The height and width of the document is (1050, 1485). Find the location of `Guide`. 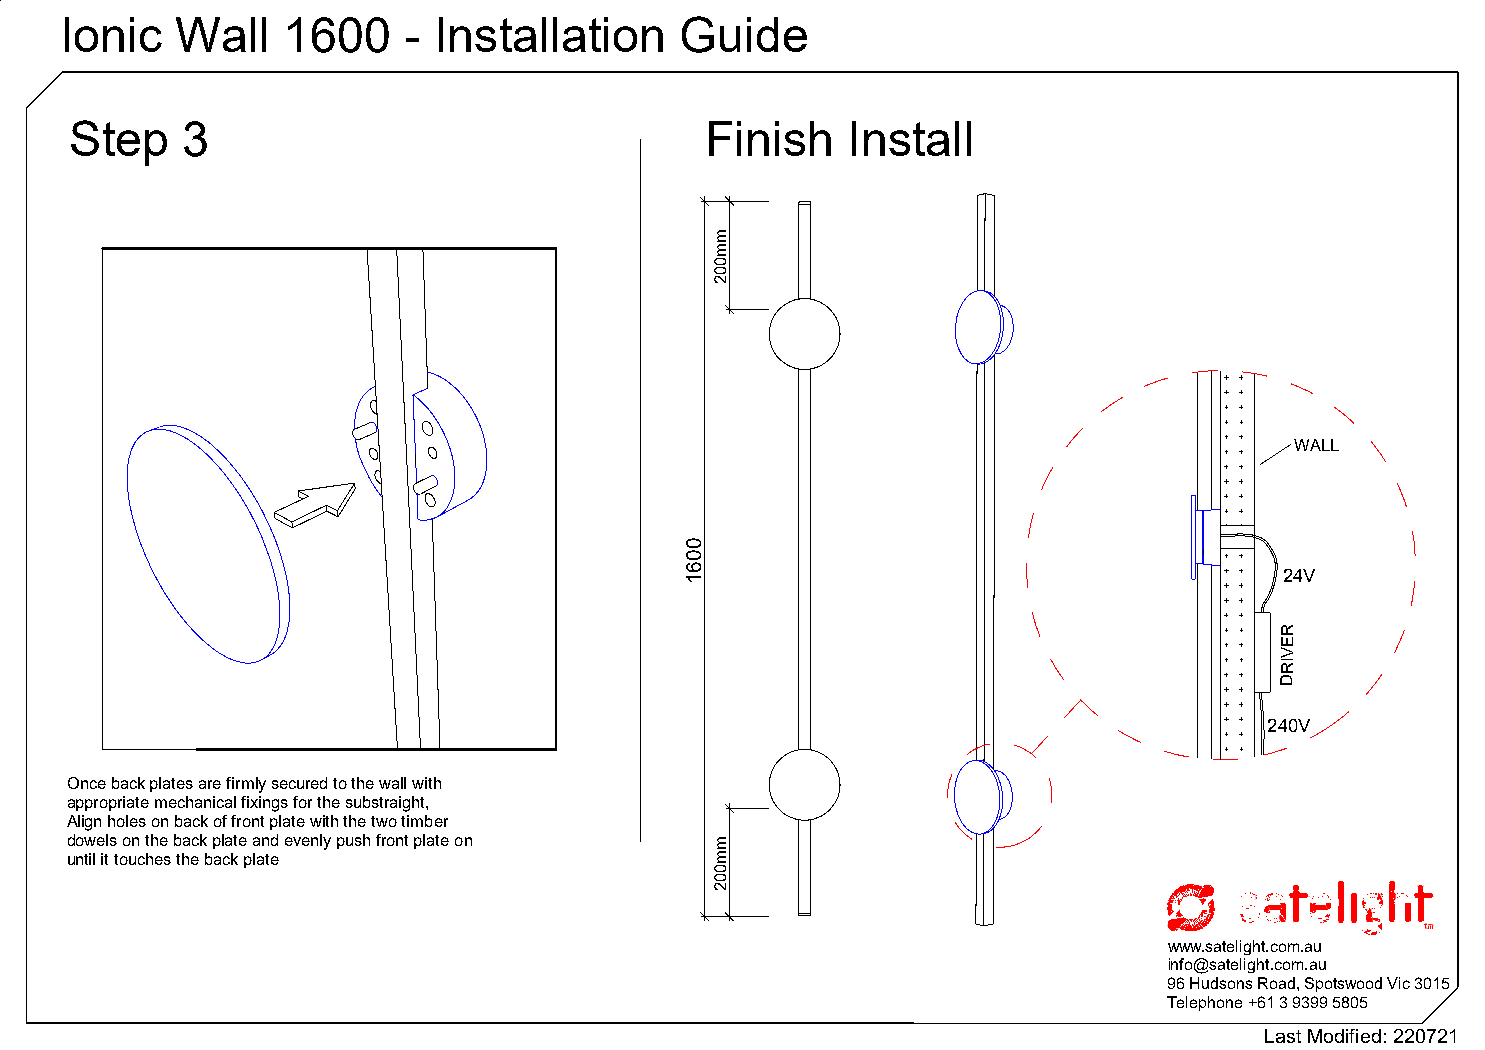

Guide is located at coordinates (744, 34).
